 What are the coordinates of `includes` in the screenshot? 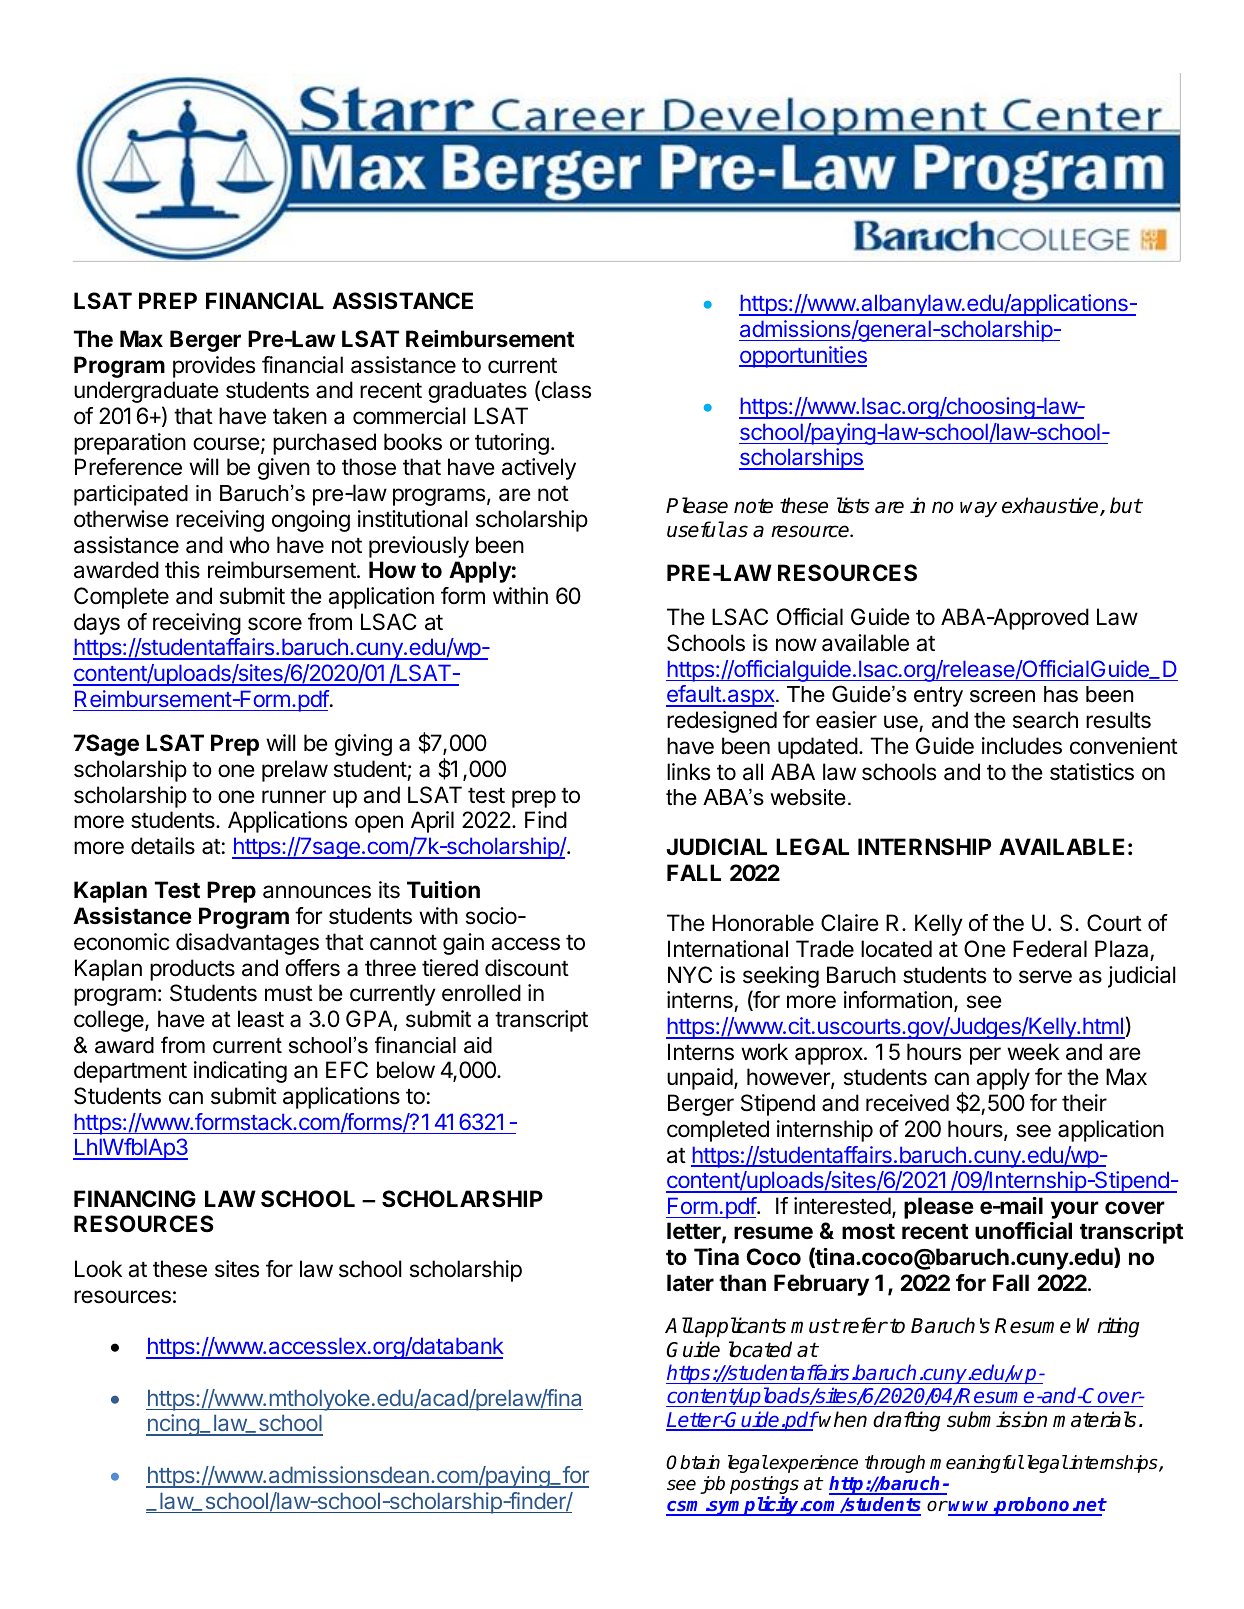 It's located at (1022, 746).
